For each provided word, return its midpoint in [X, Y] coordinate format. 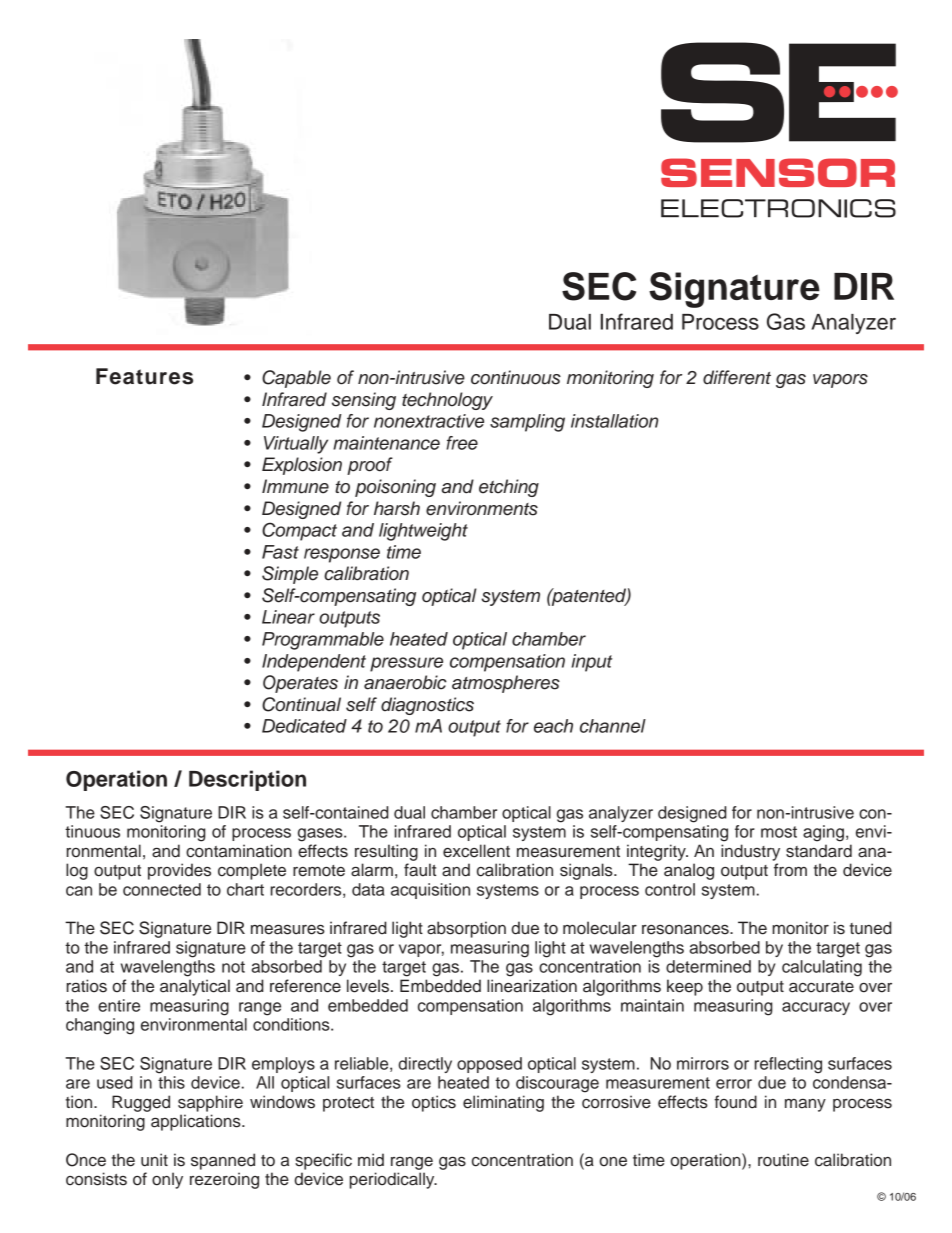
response [342, 555]
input [591, 663]
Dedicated [304, 726]
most [779, 832]
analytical [195, 987]
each [553, 726]
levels [368, 986]
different [737, 377]
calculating [822, 968]
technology [447, 401]
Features [144, 376]
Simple [290, 575]
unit [154, 1160]
